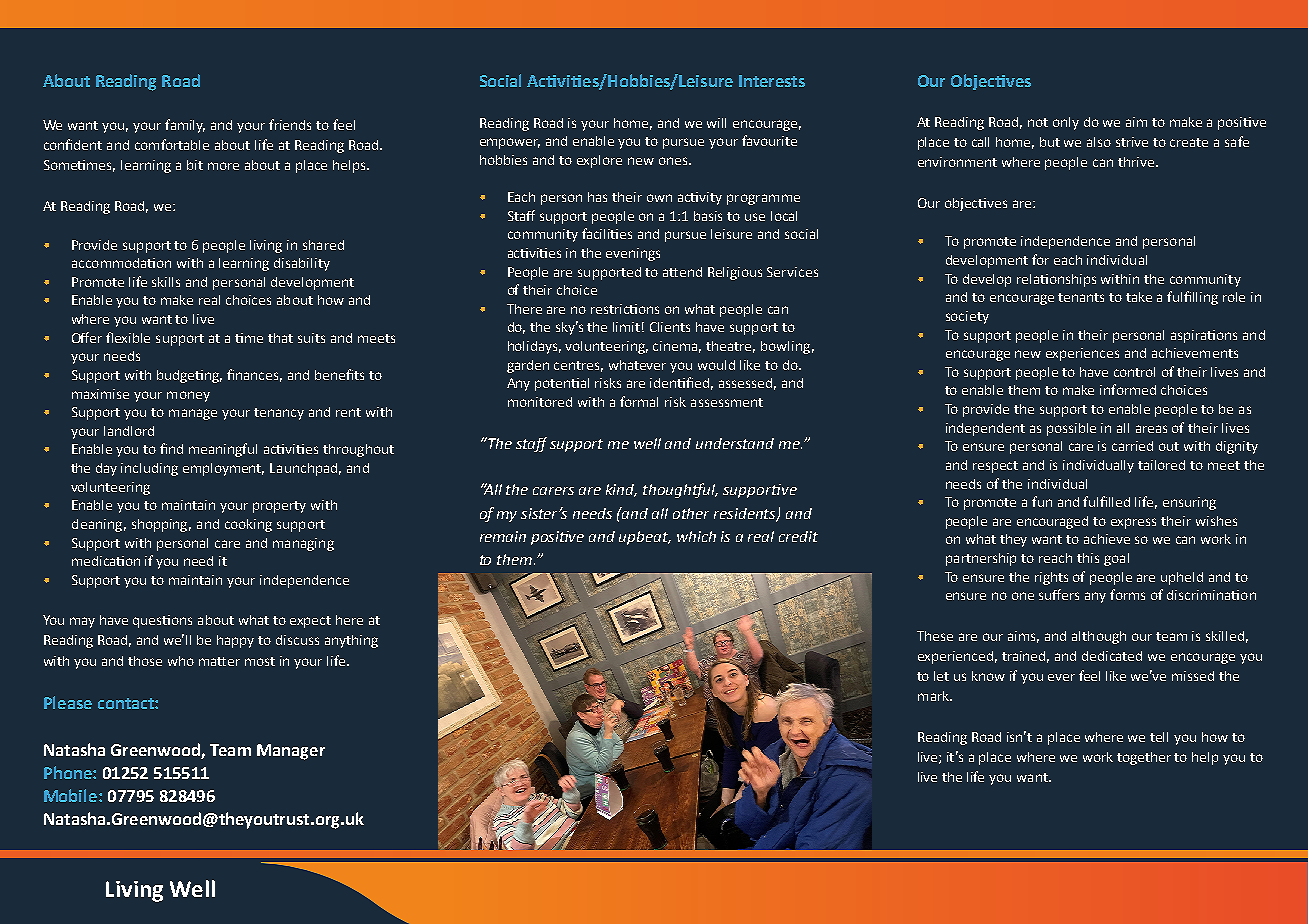  What do you see at coordinates (223, 450) in the screenshot?
I see `meaningful` at bounding box center [223, 450].
